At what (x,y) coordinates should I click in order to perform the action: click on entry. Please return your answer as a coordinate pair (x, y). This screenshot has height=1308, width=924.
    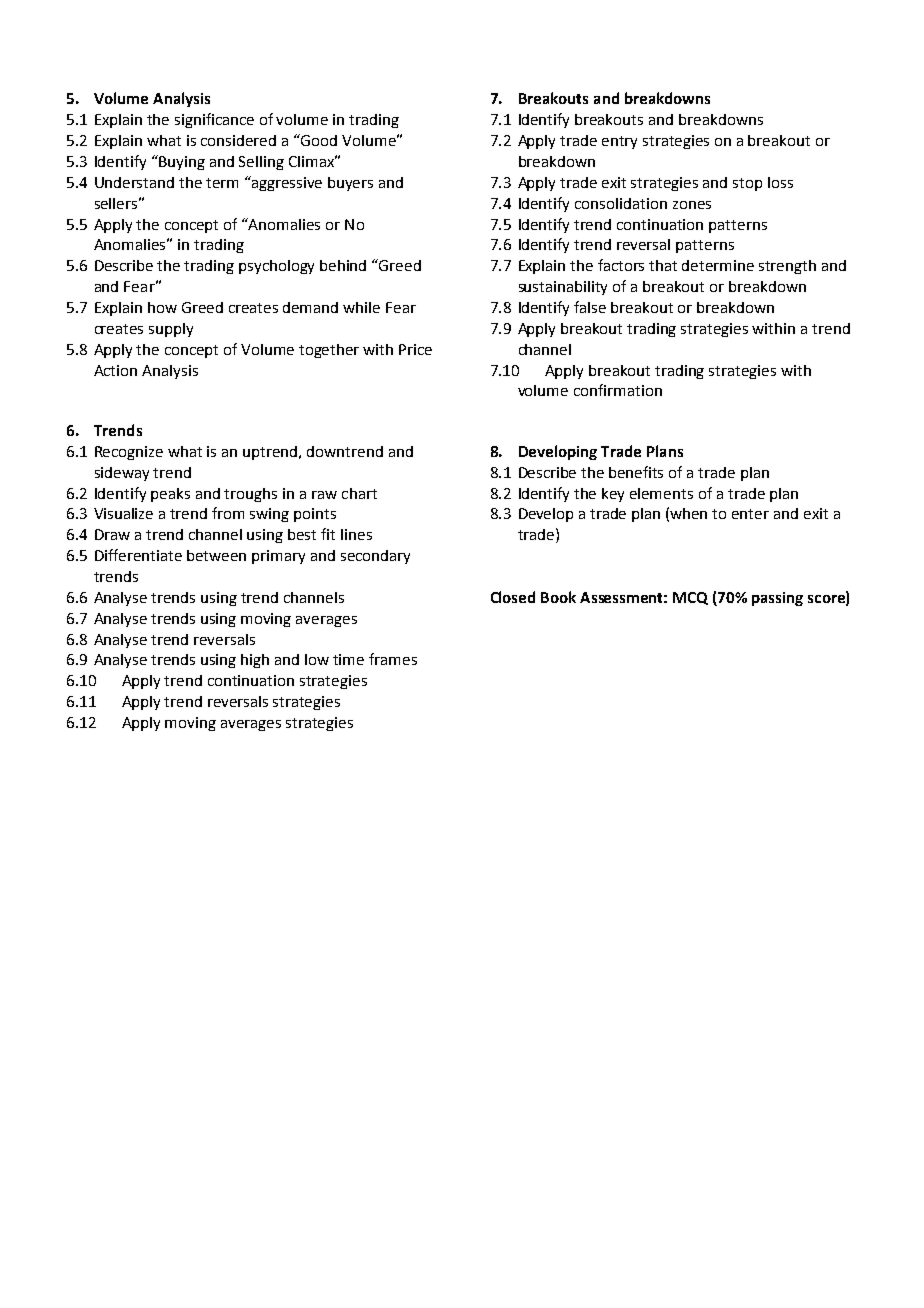
    Looking at the image, I should click on (619, 142).
